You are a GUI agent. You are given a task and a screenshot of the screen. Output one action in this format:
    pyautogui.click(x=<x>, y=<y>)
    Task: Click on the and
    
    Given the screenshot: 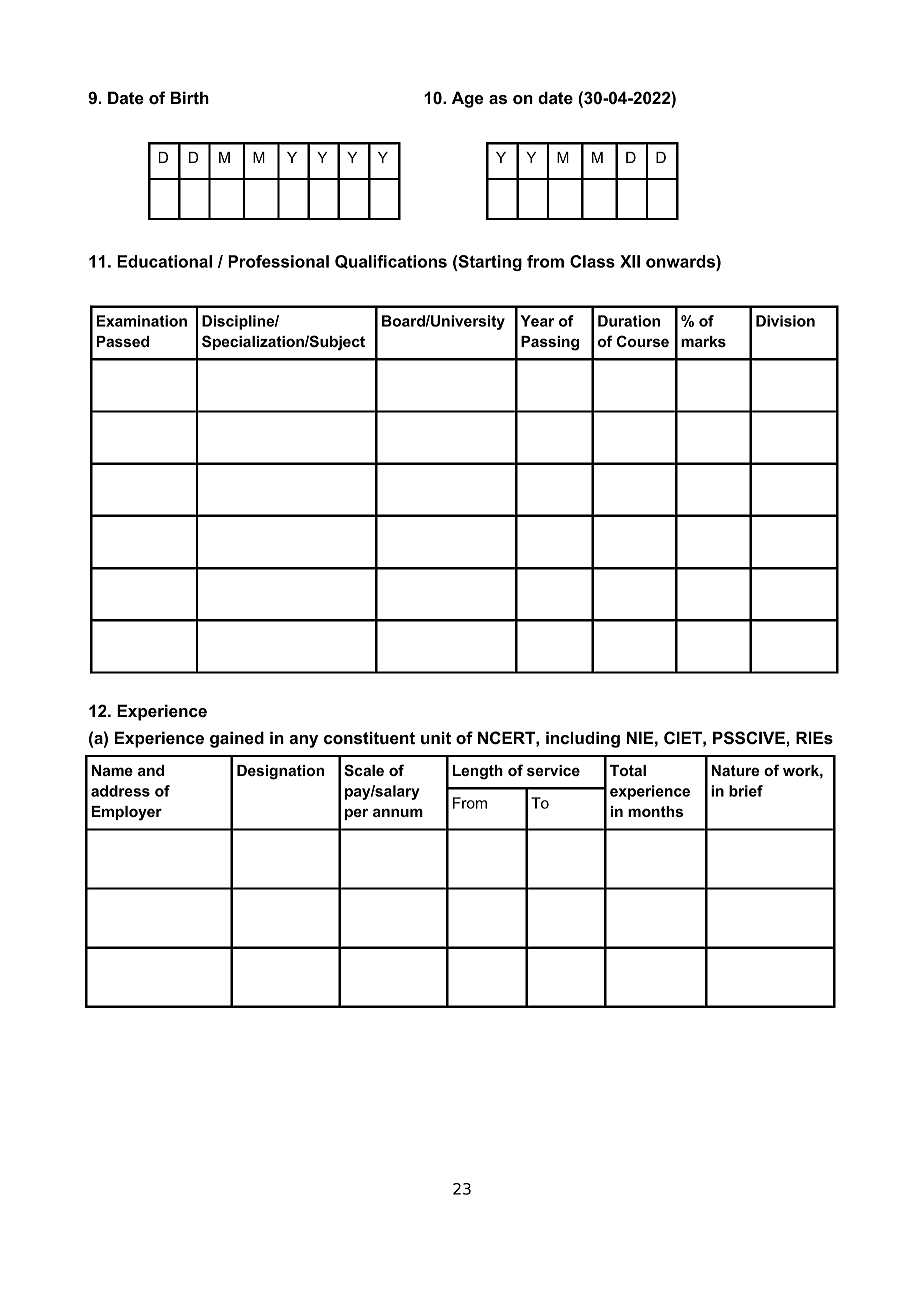 What is the action you would take?
    pyautogui.click(x=151, y=770)
